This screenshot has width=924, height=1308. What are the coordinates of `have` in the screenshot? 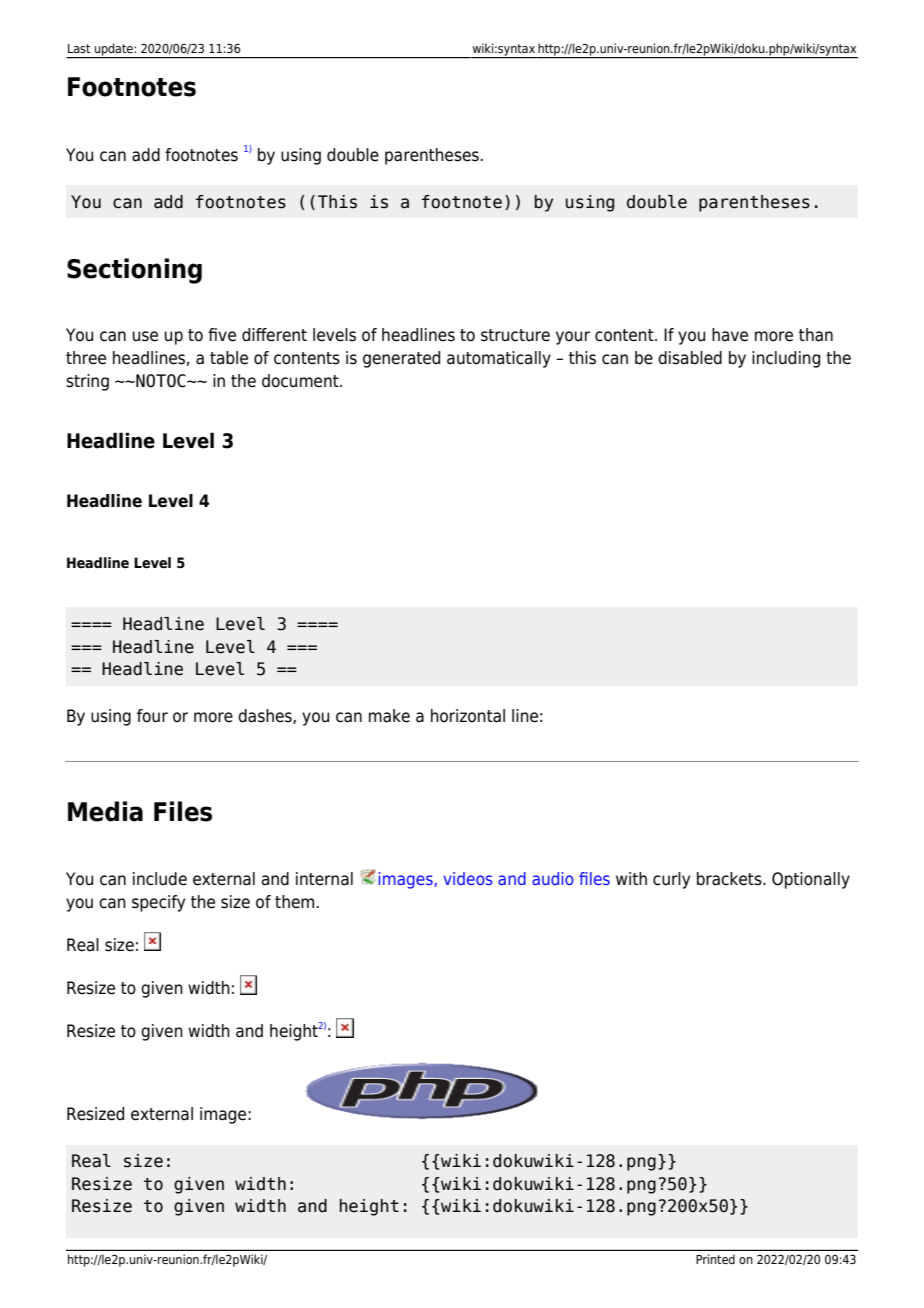 It's located at (730, 335).
